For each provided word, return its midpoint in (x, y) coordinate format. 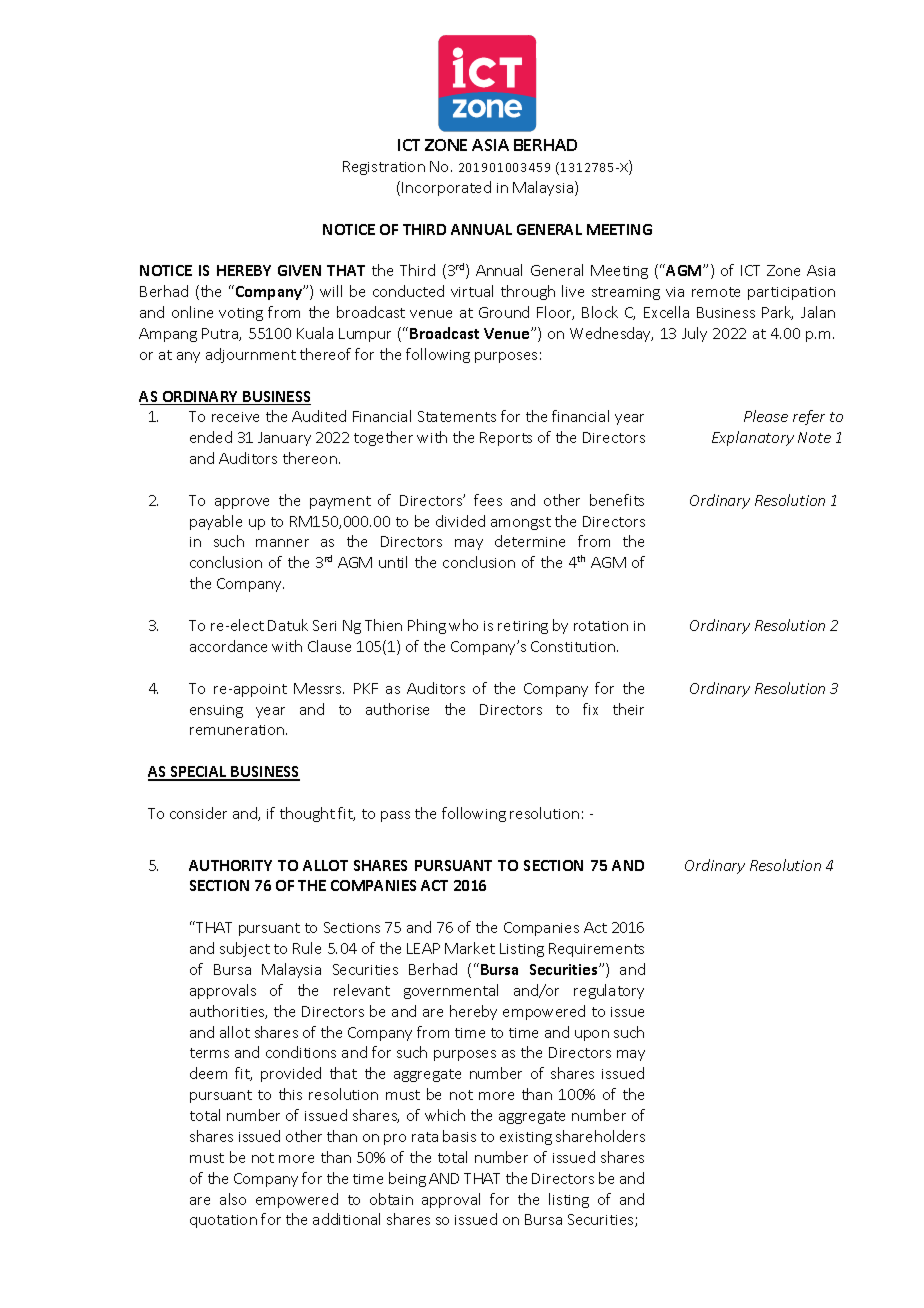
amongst (521, 523)
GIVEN (299, 270)
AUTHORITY (230, 865)
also (233, 1199)
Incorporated (446, 188)
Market (470, 948)
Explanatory (753, 438)
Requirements (596, 950)
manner (282, 543)
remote (716, 292)
